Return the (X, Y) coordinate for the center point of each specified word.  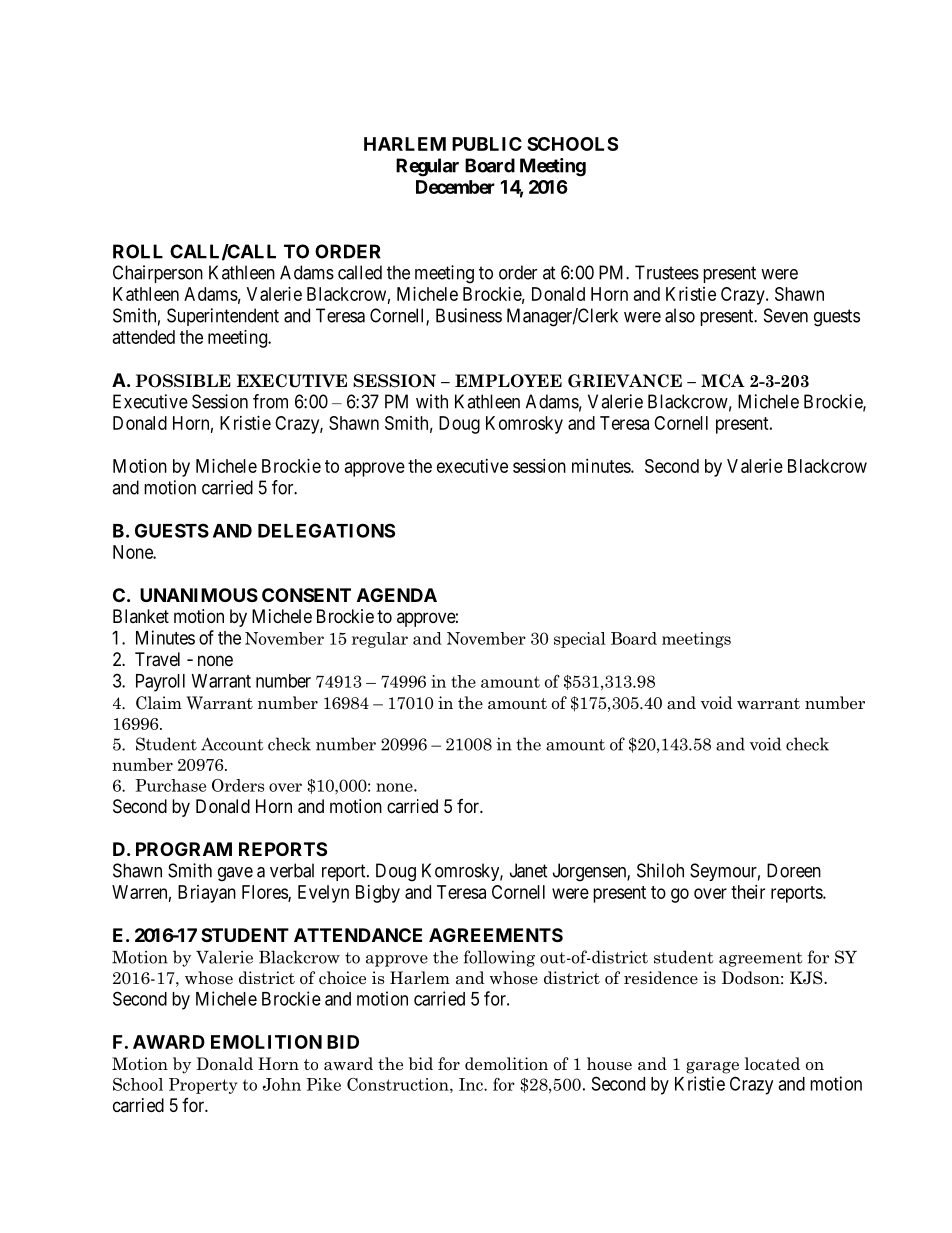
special (580, 640)
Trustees (667, 272)
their (748, 892)
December (455, 187)
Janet (529, 870)
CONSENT (306, 595)
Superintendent (223, 317)
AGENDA (397, 595)
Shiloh (660, 870)
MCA (723, 381)
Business (469, 315)
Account (232, 744)
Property (203, 1086)
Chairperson (158, 274)
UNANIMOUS (199, 595)
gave (235, 874)
